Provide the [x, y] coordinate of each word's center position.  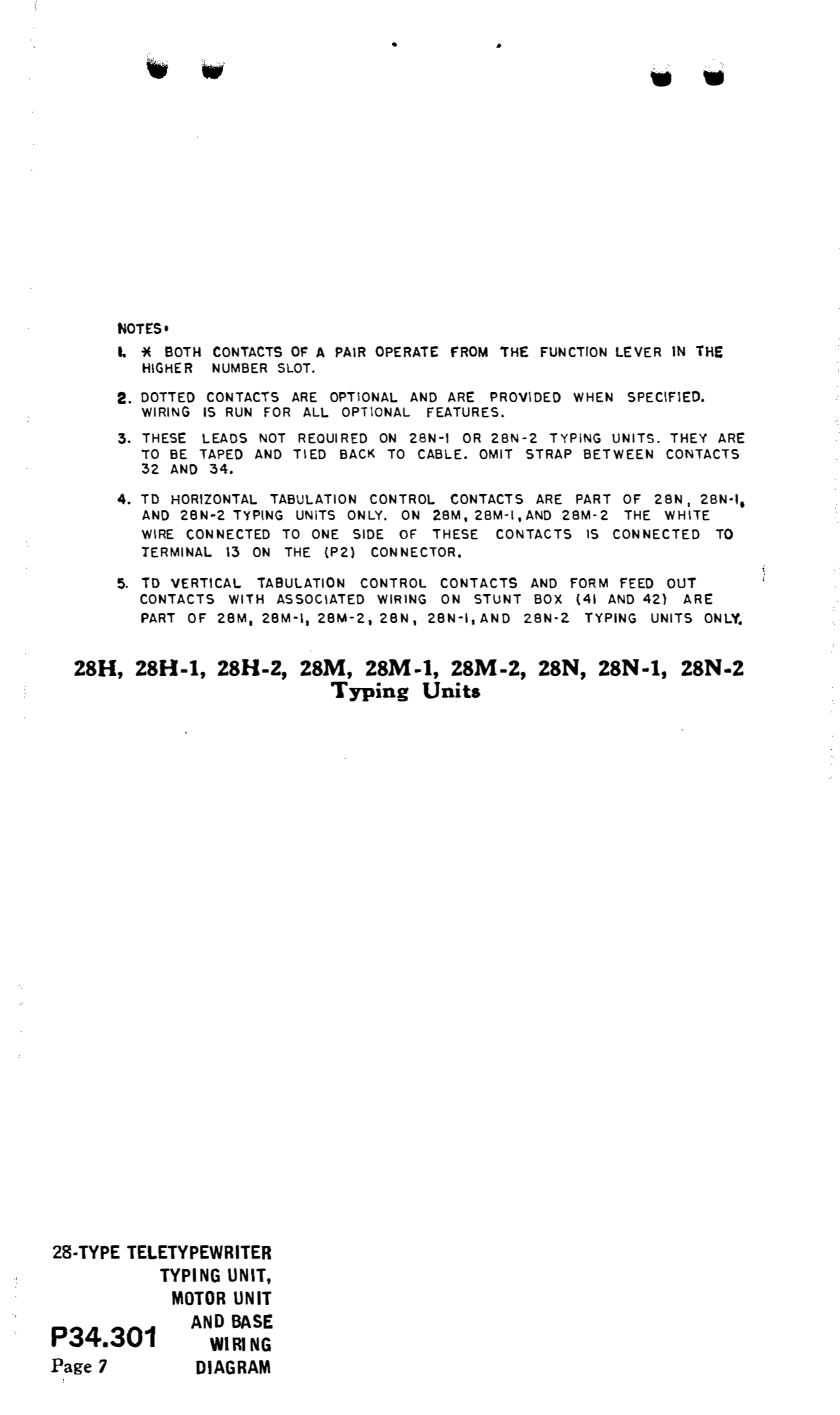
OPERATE [407, 352]
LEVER [638, 352]
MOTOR [199, 1298]
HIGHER [167, 367]
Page [71, 1366]
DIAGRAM [233, 1367]
